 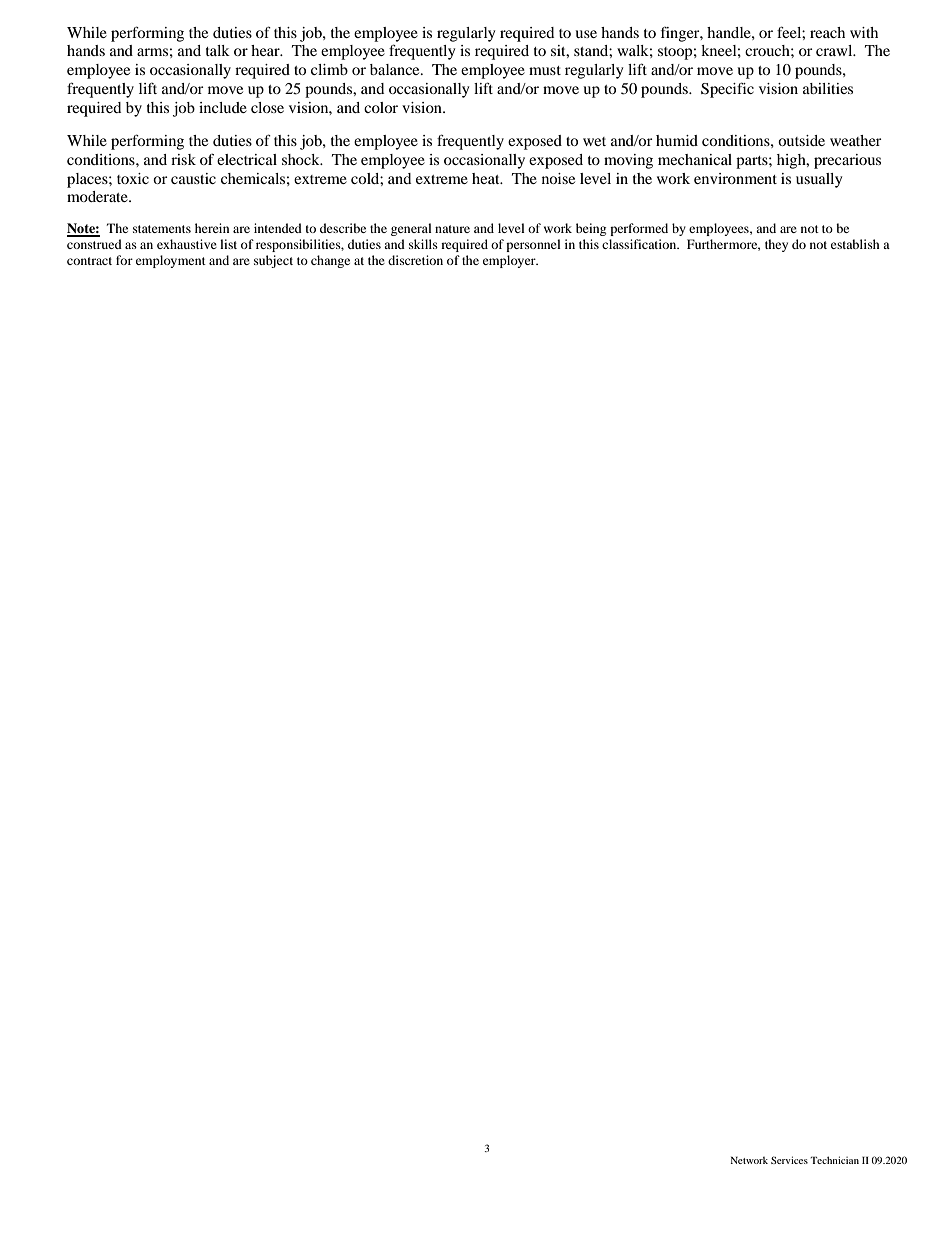 I want to click on must, so click(x=545, y=70).
